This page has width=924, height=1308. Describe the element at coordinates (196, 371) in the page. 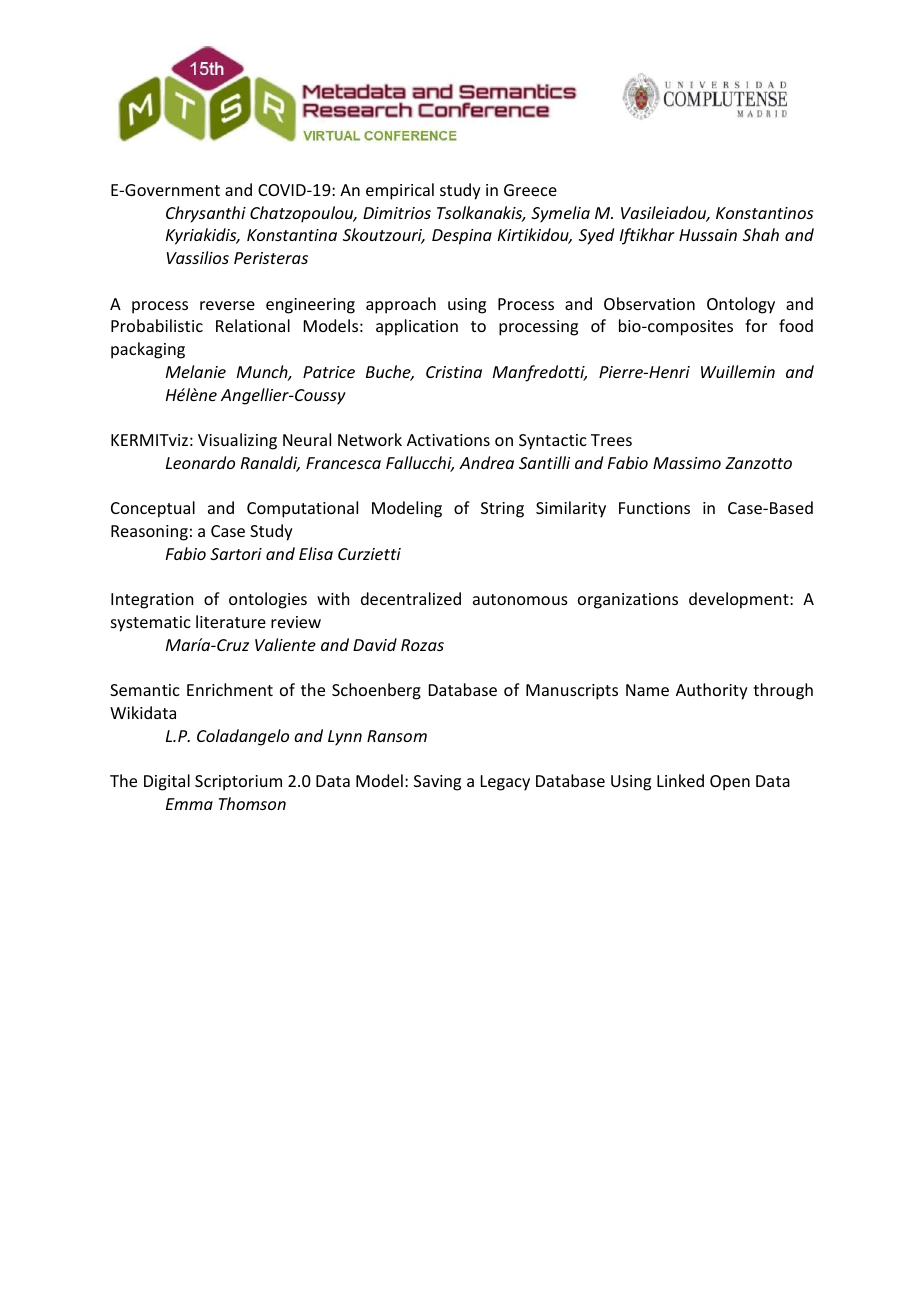

I see `Melanie` at that location.
